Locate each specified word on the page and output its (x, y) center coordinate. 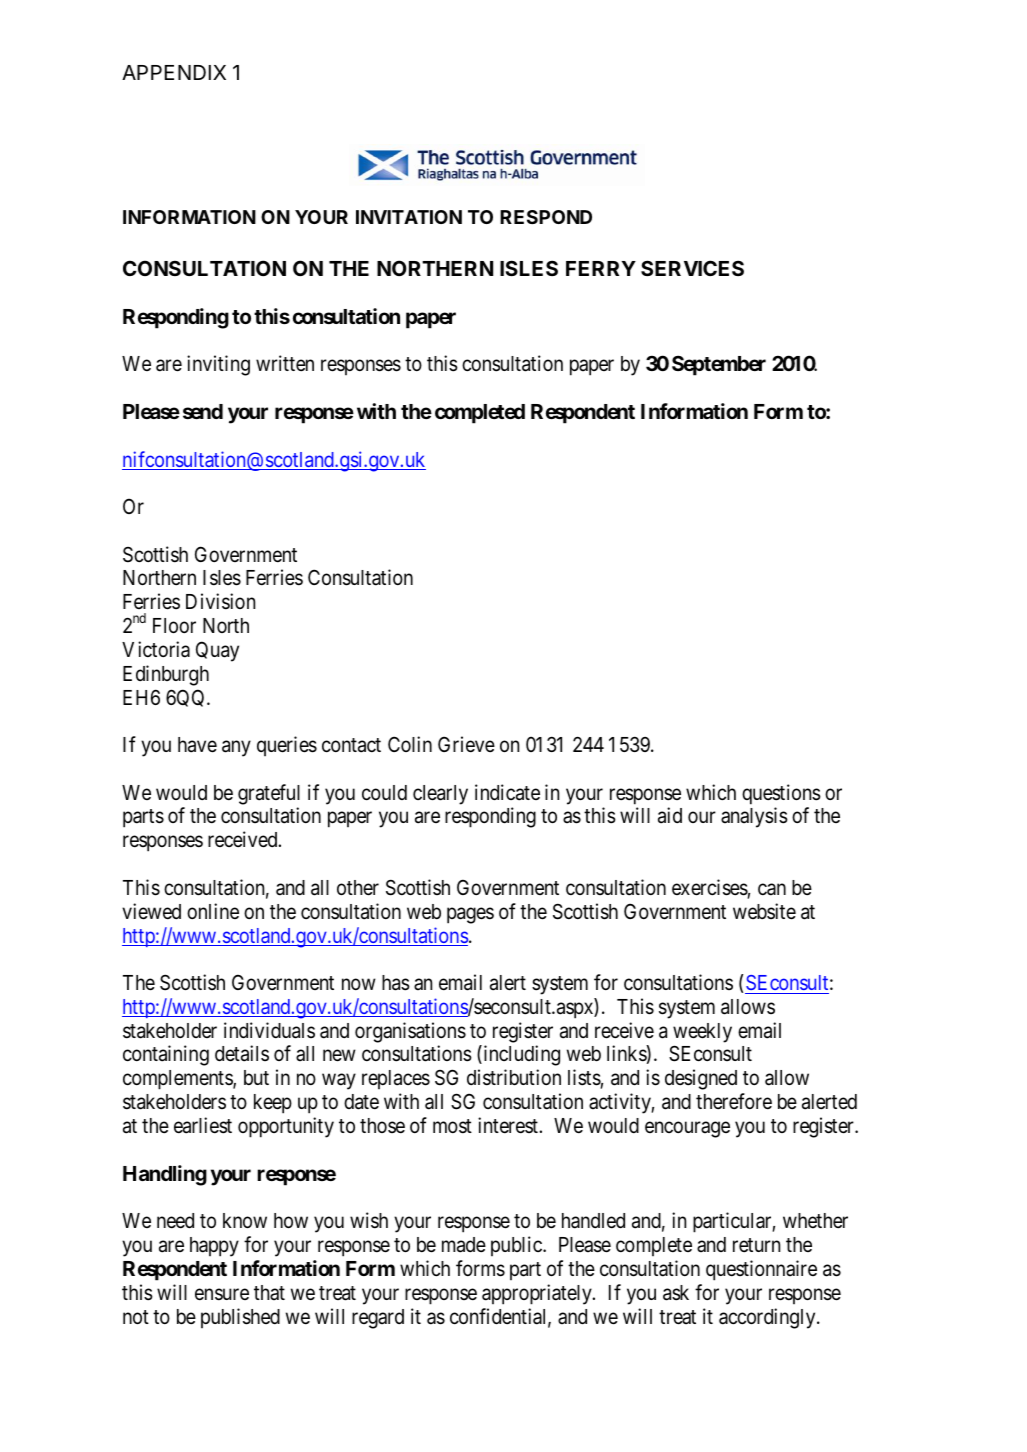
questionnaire (761, 1270)
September (719, 365)
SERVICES (692, 268)
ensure (222, 1294)
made (464, 1245)
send (203, 411)
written (285, 363)
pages (470, 915)
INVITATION (409, 217)
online (213, 911)
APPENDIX (174, 72)
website (764, 911)
